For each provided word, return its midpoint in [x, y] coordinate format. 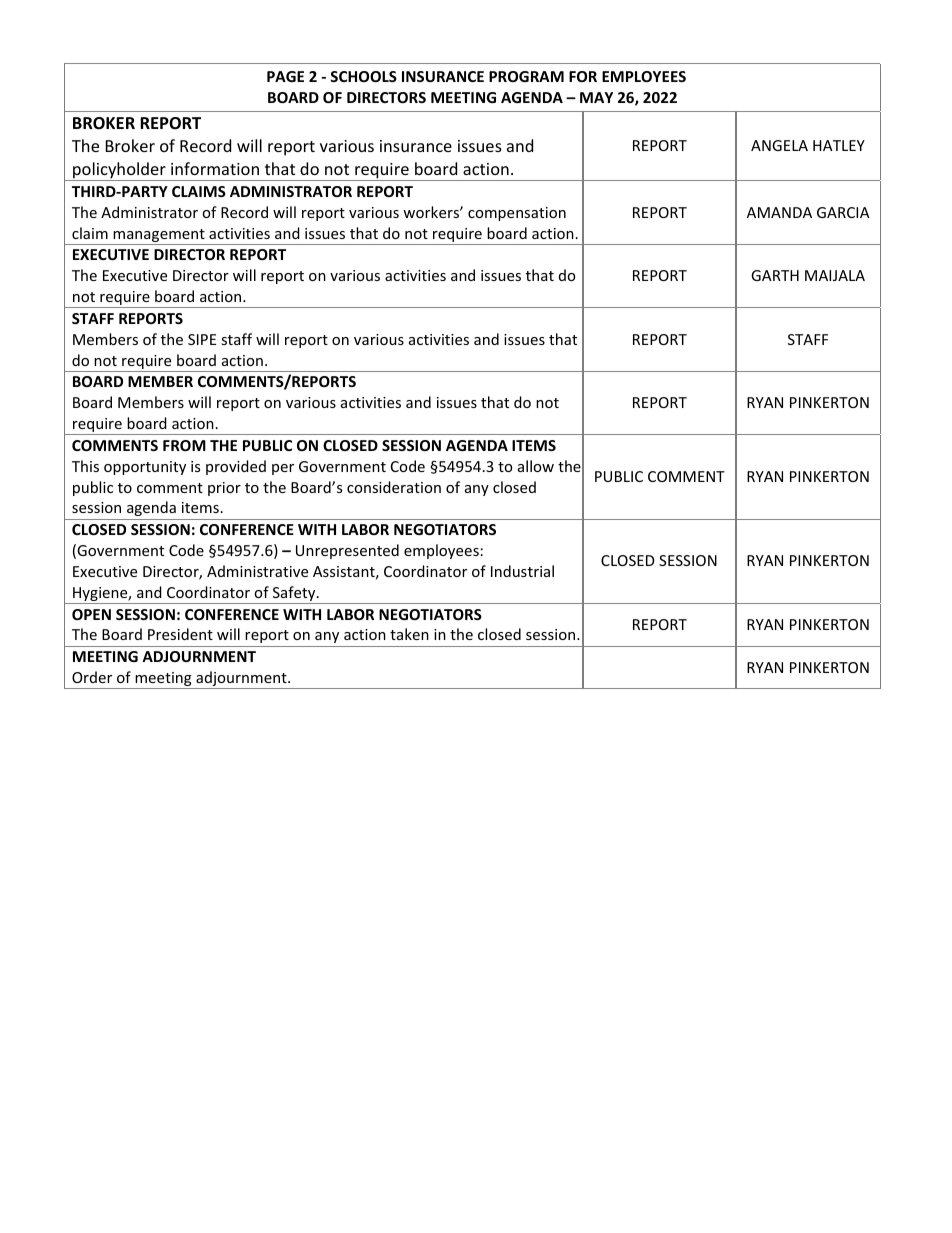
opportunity [145, 468]
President [180, 634]
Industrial [522, 571]
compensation [517, 214]
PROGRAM [526, 76]
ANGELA [779, 145]
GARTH [775, 275]
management [159, 237]
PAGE [285, 76]
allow [536, 466]
